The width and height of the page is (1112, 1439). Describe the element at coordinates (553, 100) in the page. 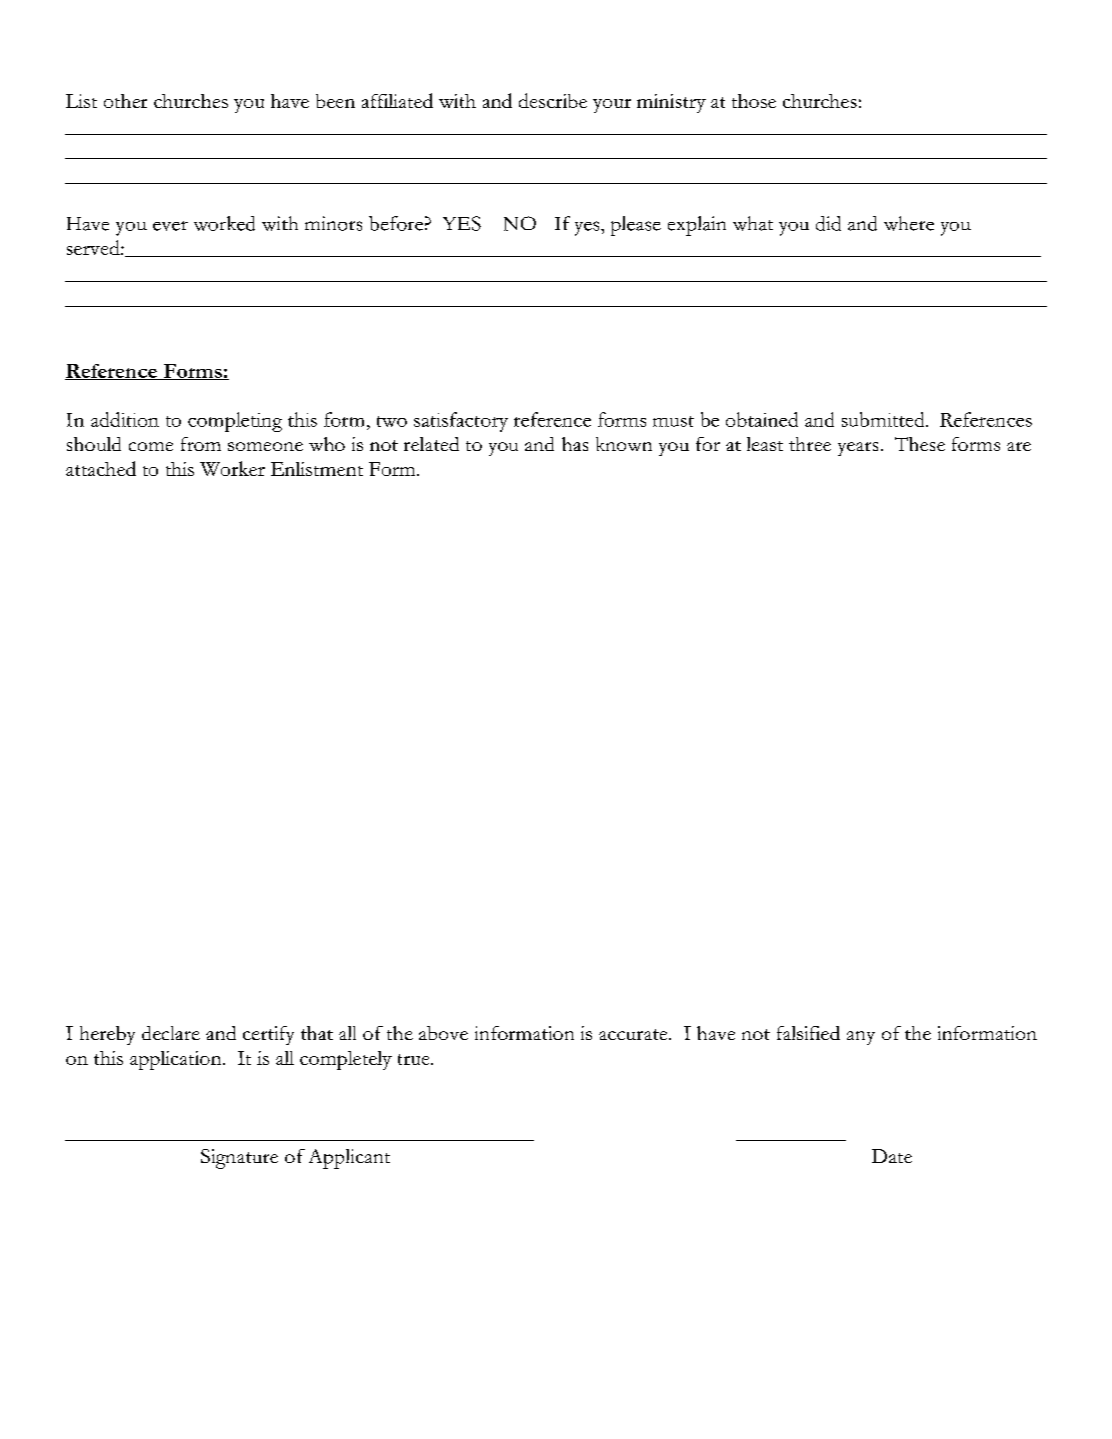

I see `describe` at that location.
